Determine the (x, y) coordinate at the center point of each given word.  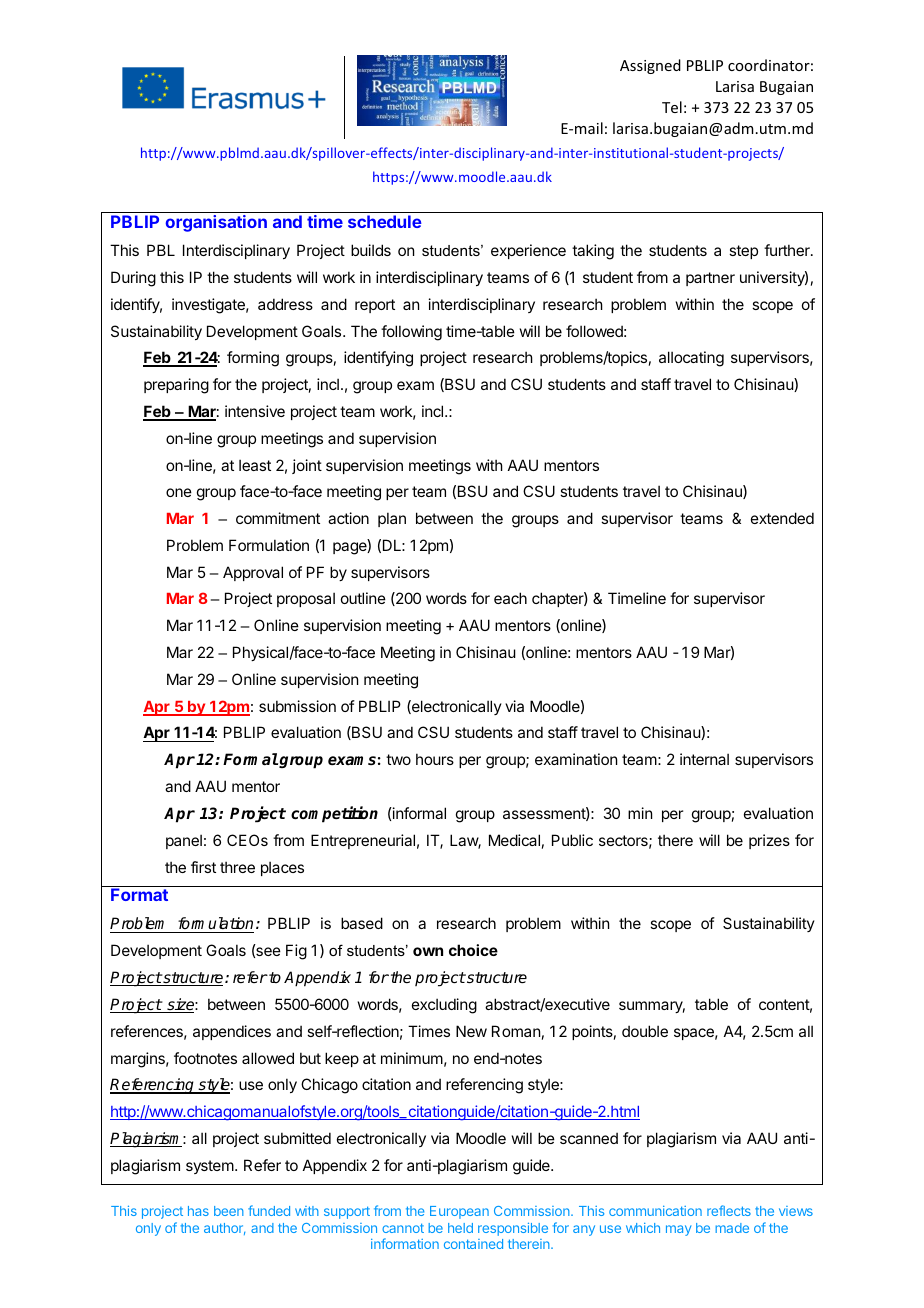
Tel (672, 107)
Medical (514, 840)
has (198, 1211)
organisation (216, 223)
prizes (769, 841)
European (459, 1212)
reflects (729, 1210)
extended (782, 518)
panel (184, 841)
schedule (385, 221)
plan (392, 519)
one (179, 492)
